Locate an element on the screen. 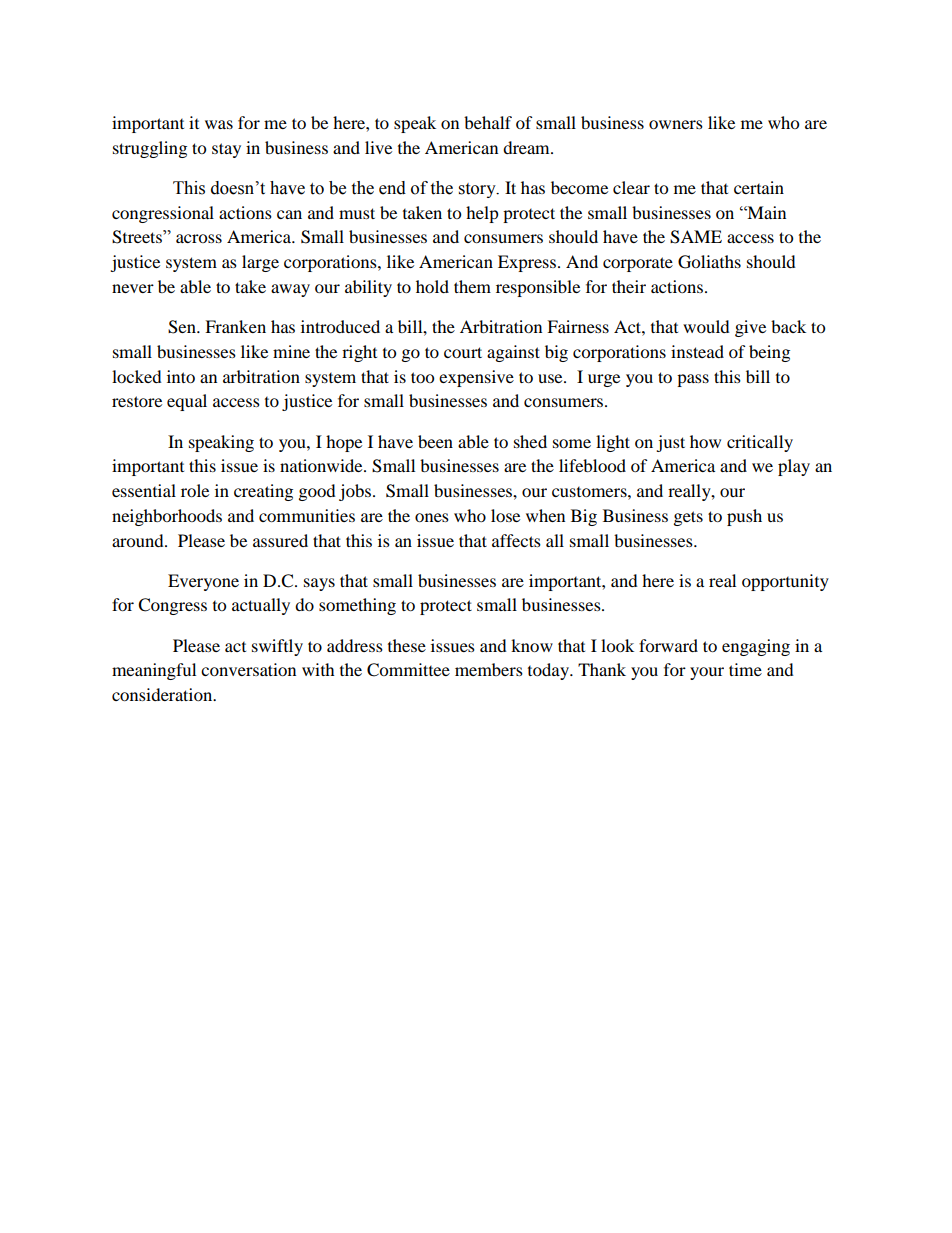 This screenshot has width=952, height=1233. behalf is located at coordinates (488, 122).
